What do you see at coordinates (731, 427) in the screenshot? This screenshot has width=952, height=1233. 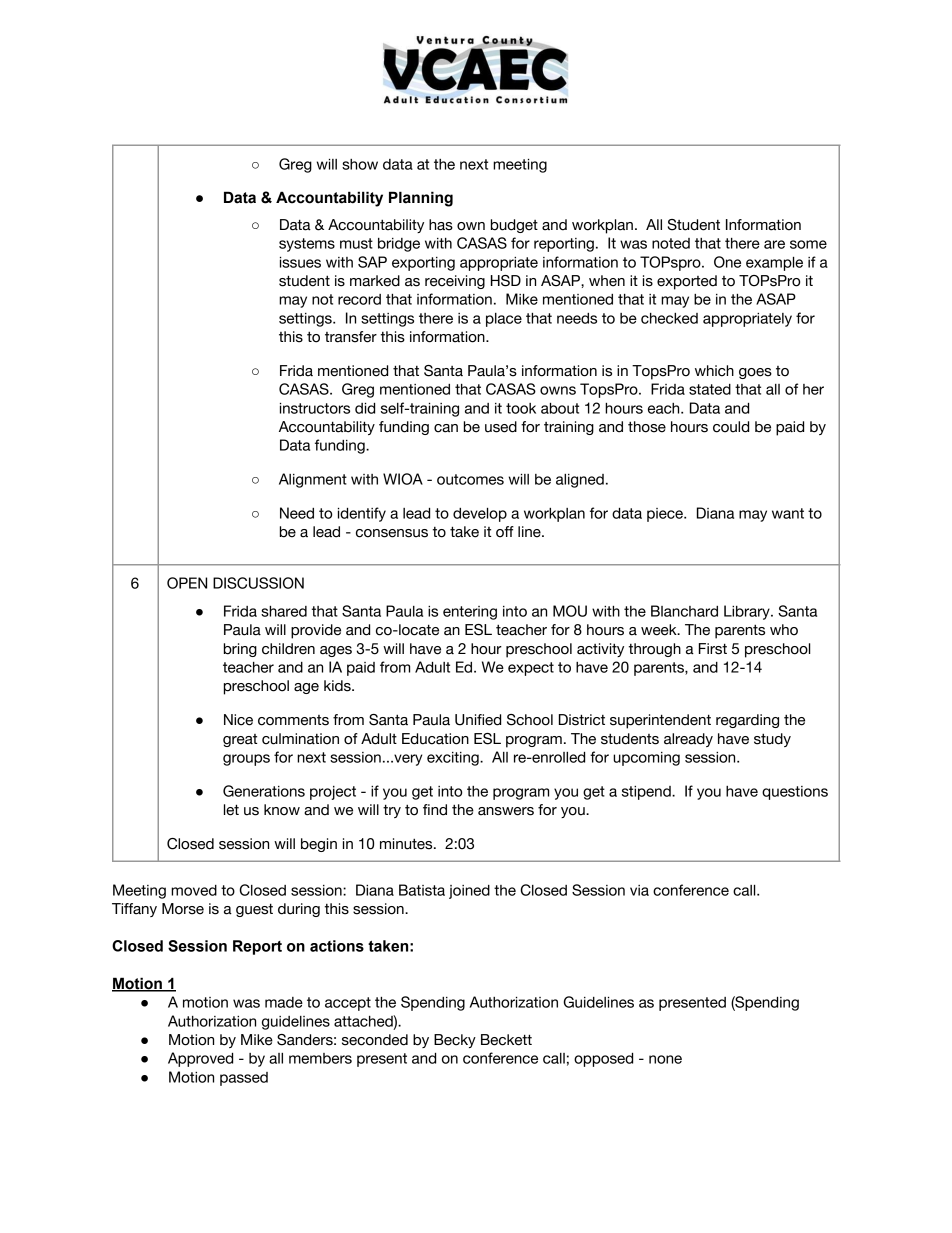 I see `could` at bounding box center [731, 427].
